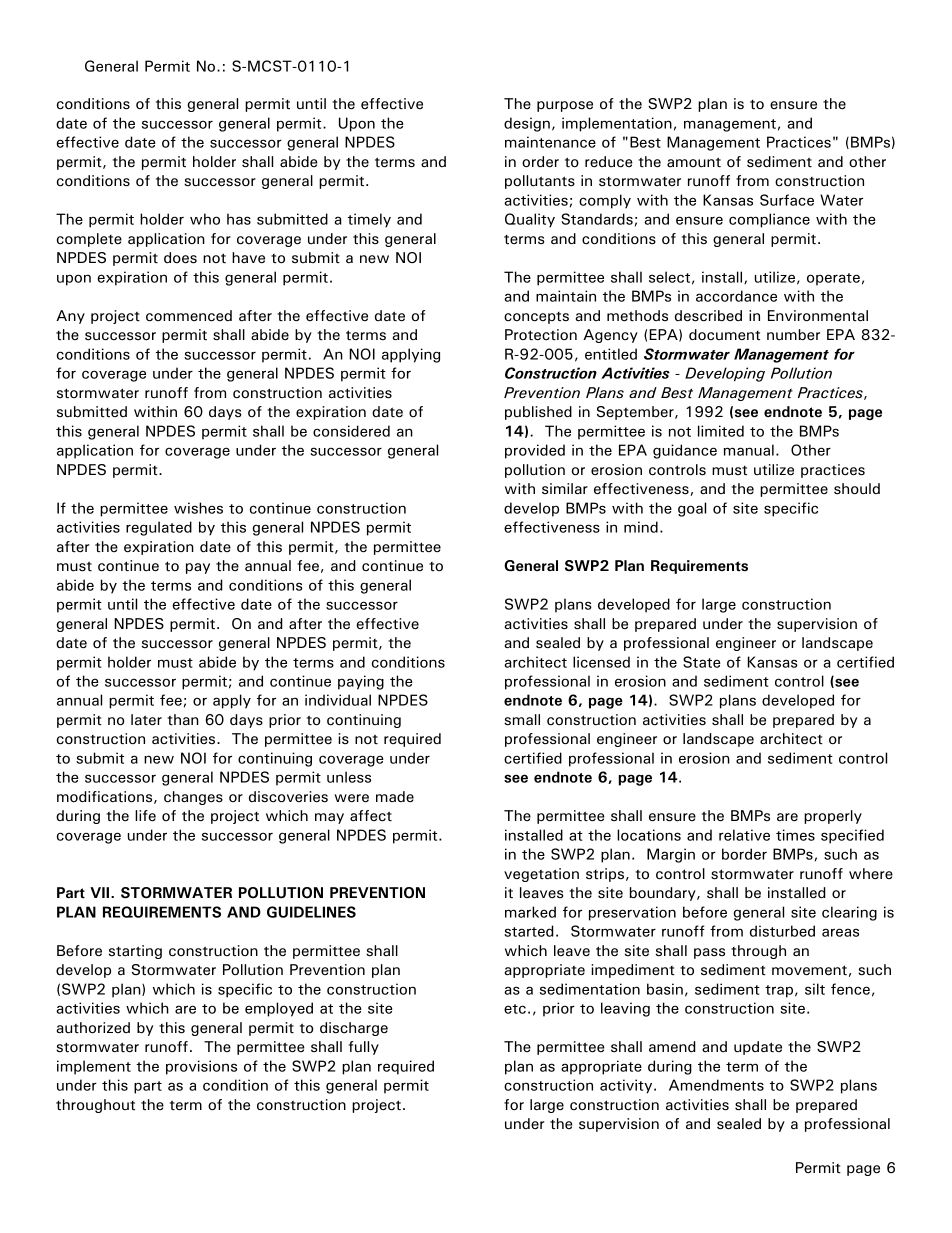 The height and width of the image is (1233, 952). Describe the element at coordinates (205, 219) in the image. I see `who` at that location.
